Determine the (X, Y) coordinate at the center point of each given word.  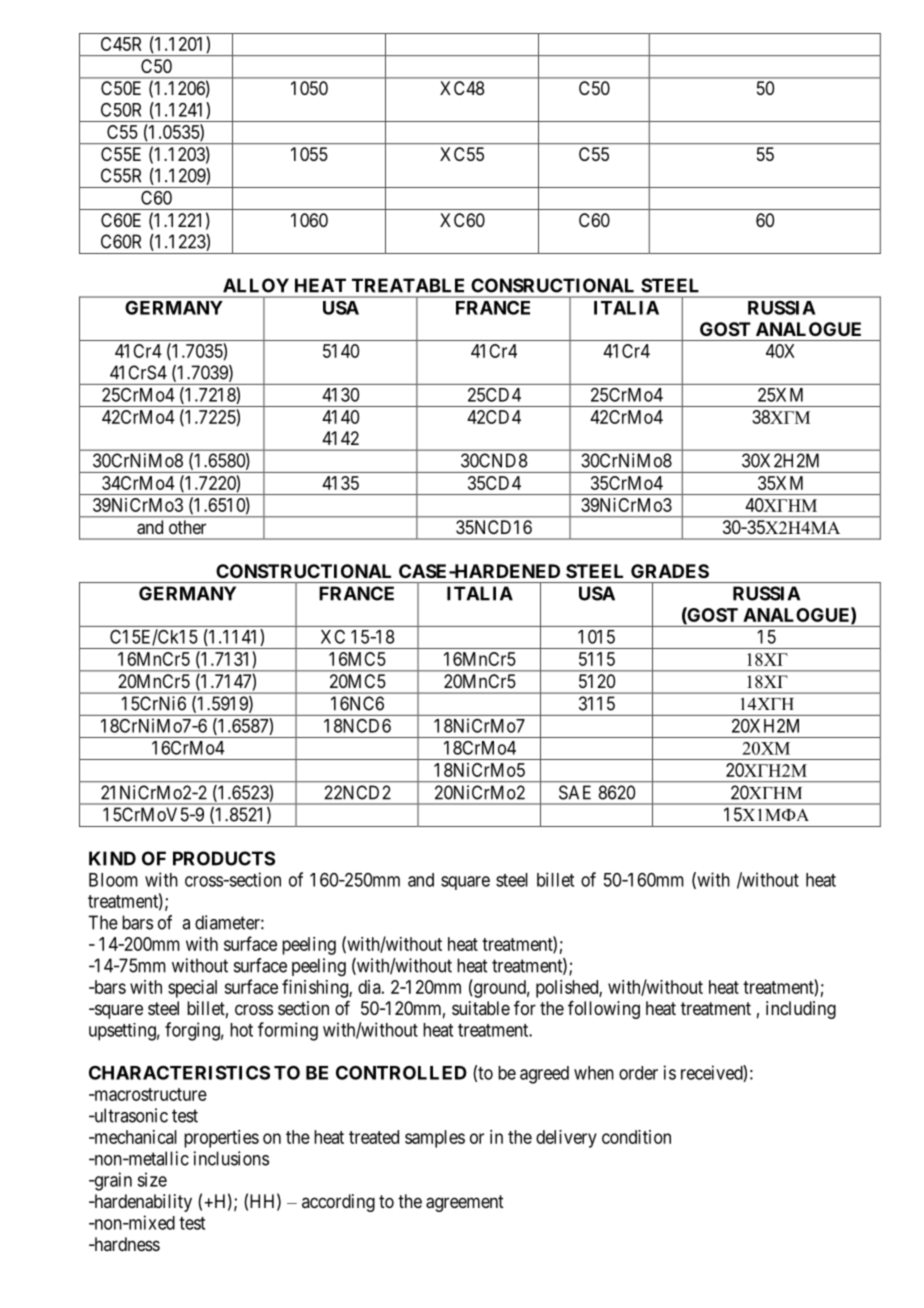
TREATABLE (408, 285)
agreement (465, 1203)
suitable (481, 1008)
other (187, 527)
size (152, 1179)
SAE (575, 792)
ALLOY (256, 285)
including (801, 1010)
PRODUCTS (224, 858)
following (604, 1010)
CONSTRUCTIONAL (303, 571)
